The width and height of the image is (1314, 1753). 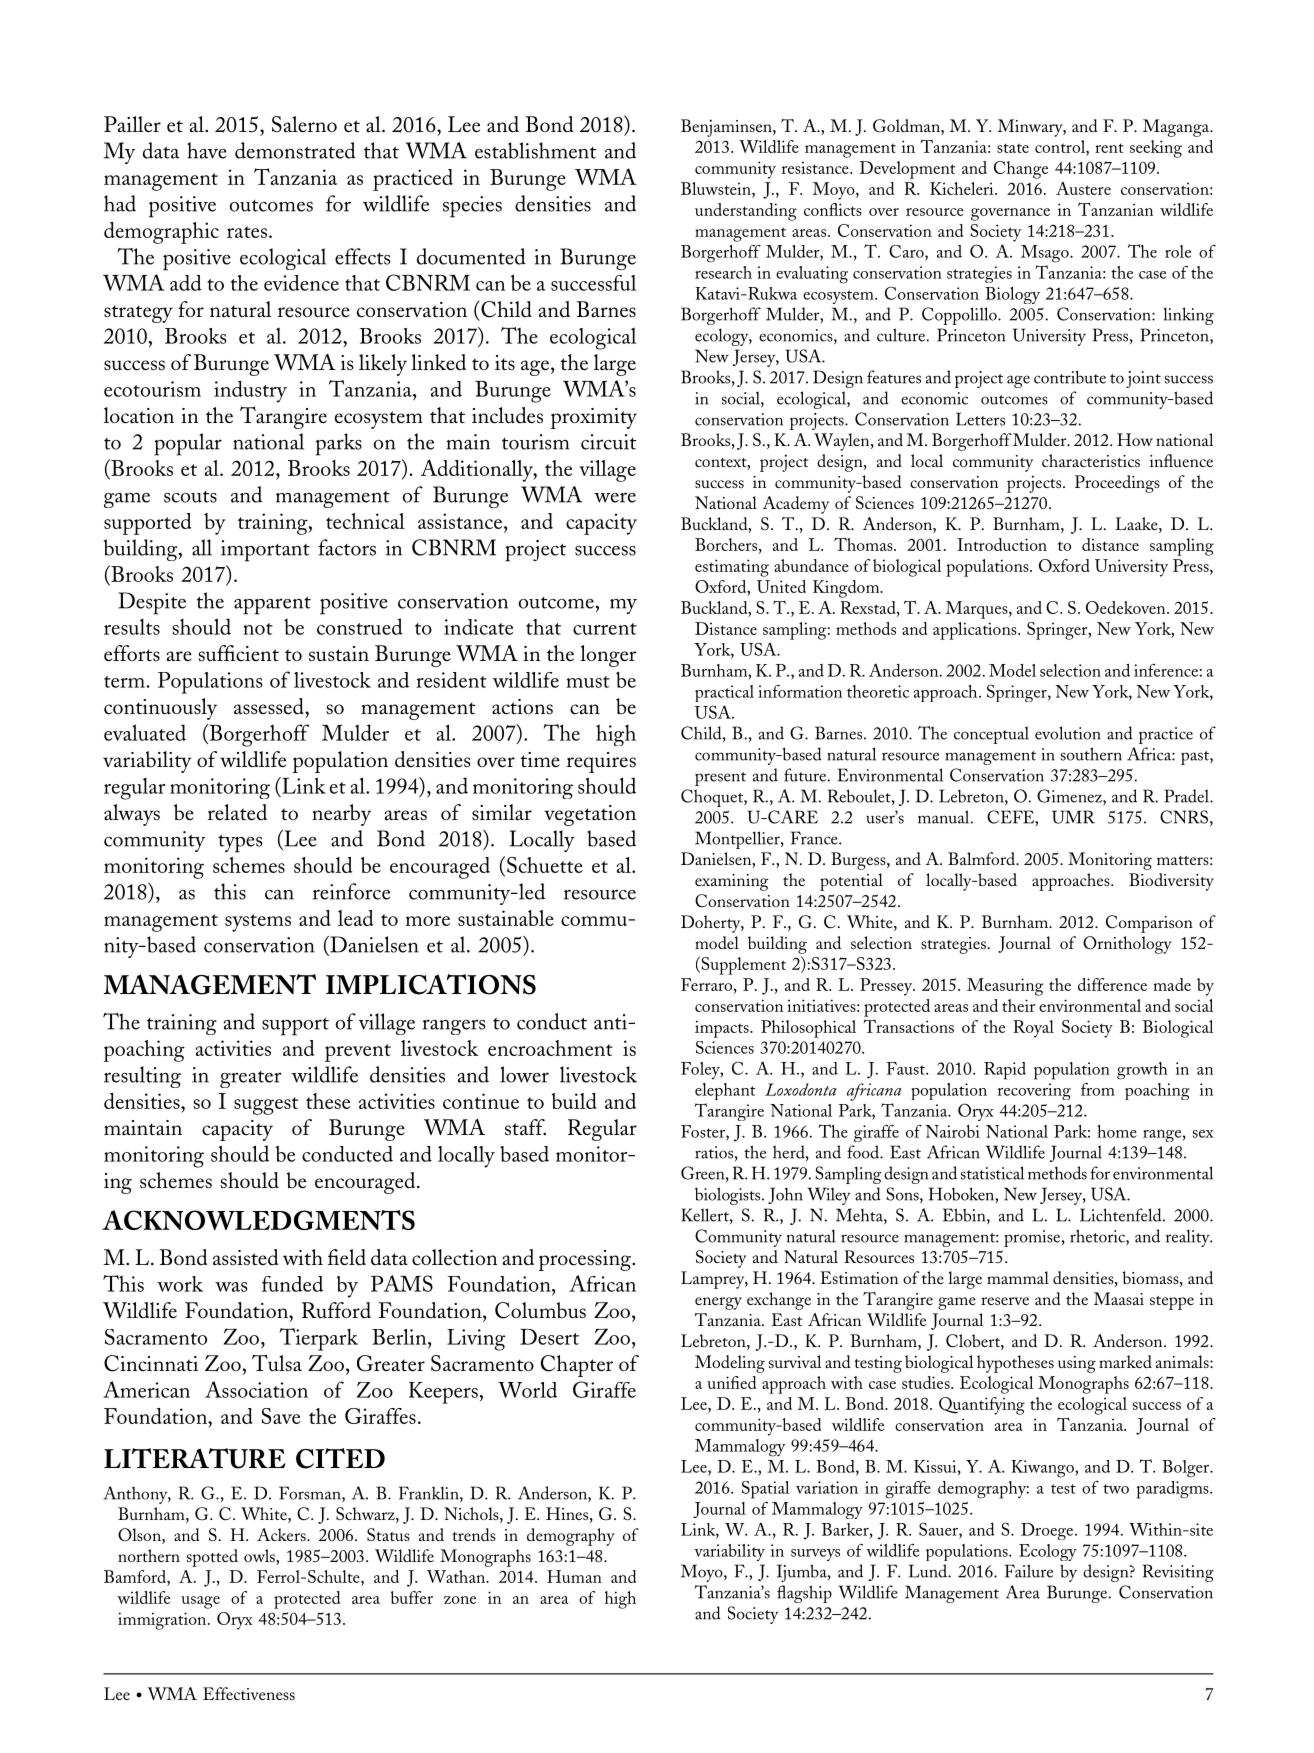 I want to click on have, so click(x=207, y=150).
